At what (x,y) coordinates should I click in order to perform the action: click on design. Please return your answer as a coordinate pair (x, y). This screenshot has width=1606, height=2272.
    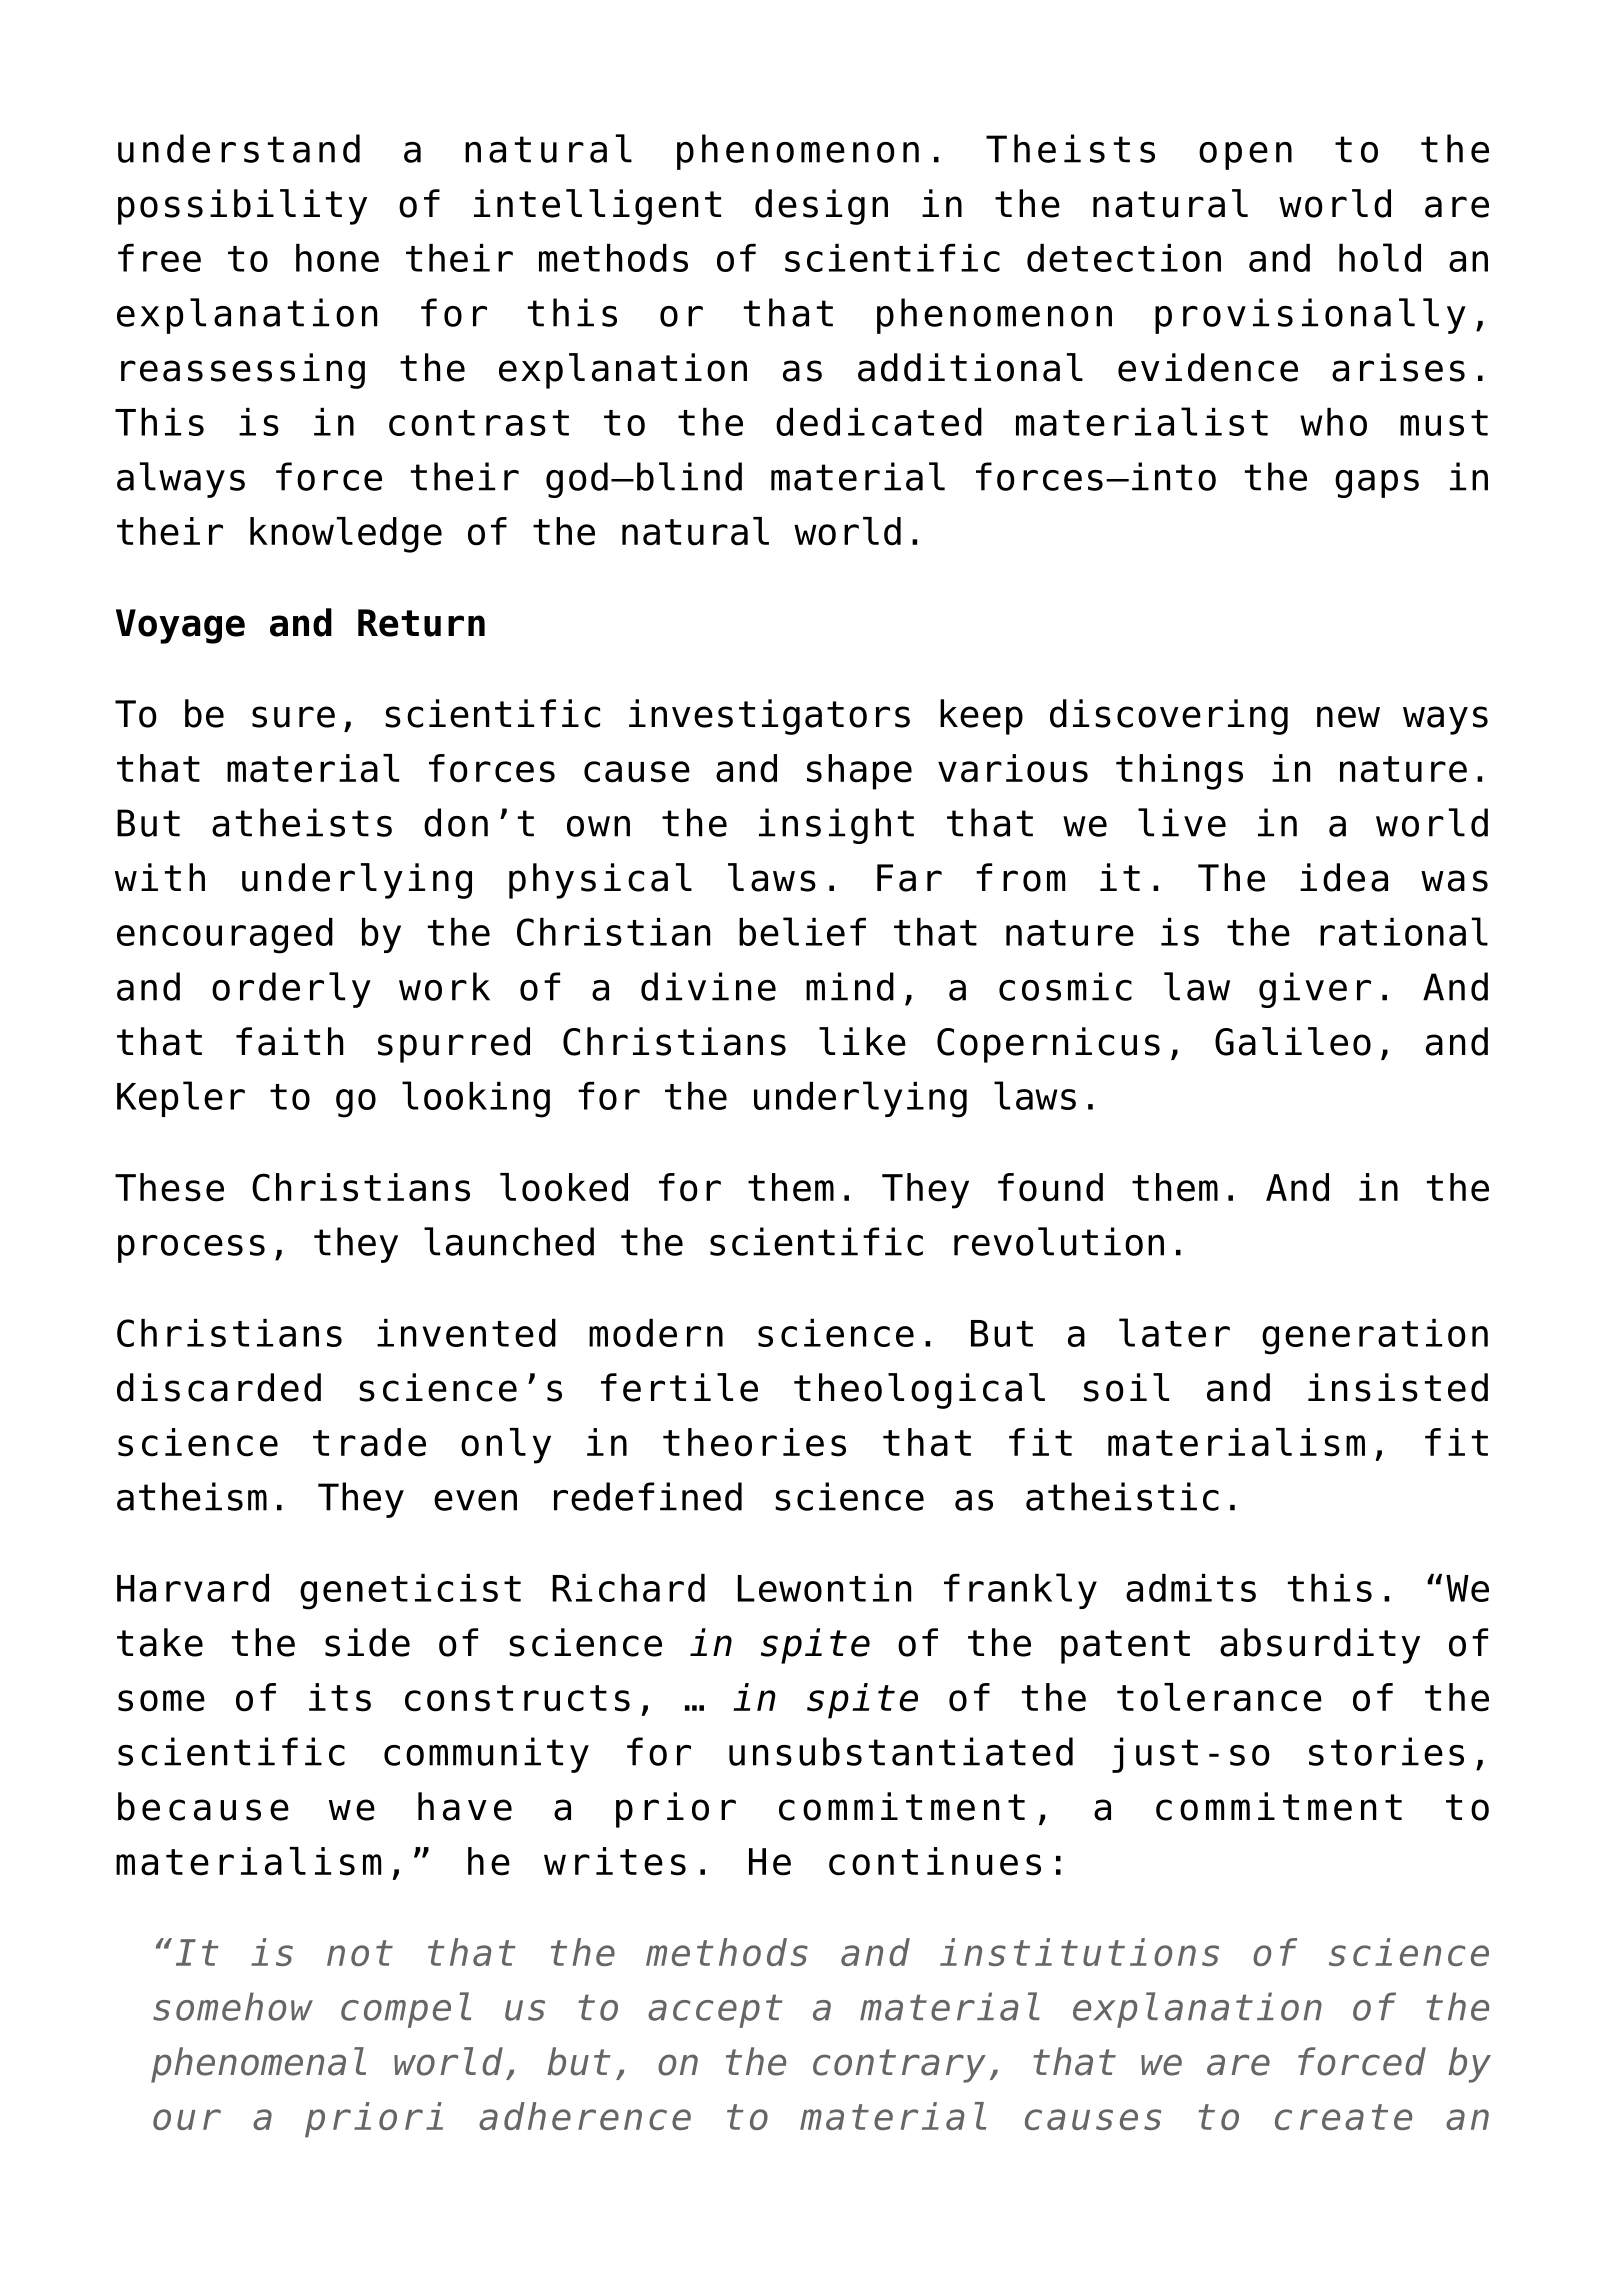
    Looking at the image, I should click on (821, 207).
